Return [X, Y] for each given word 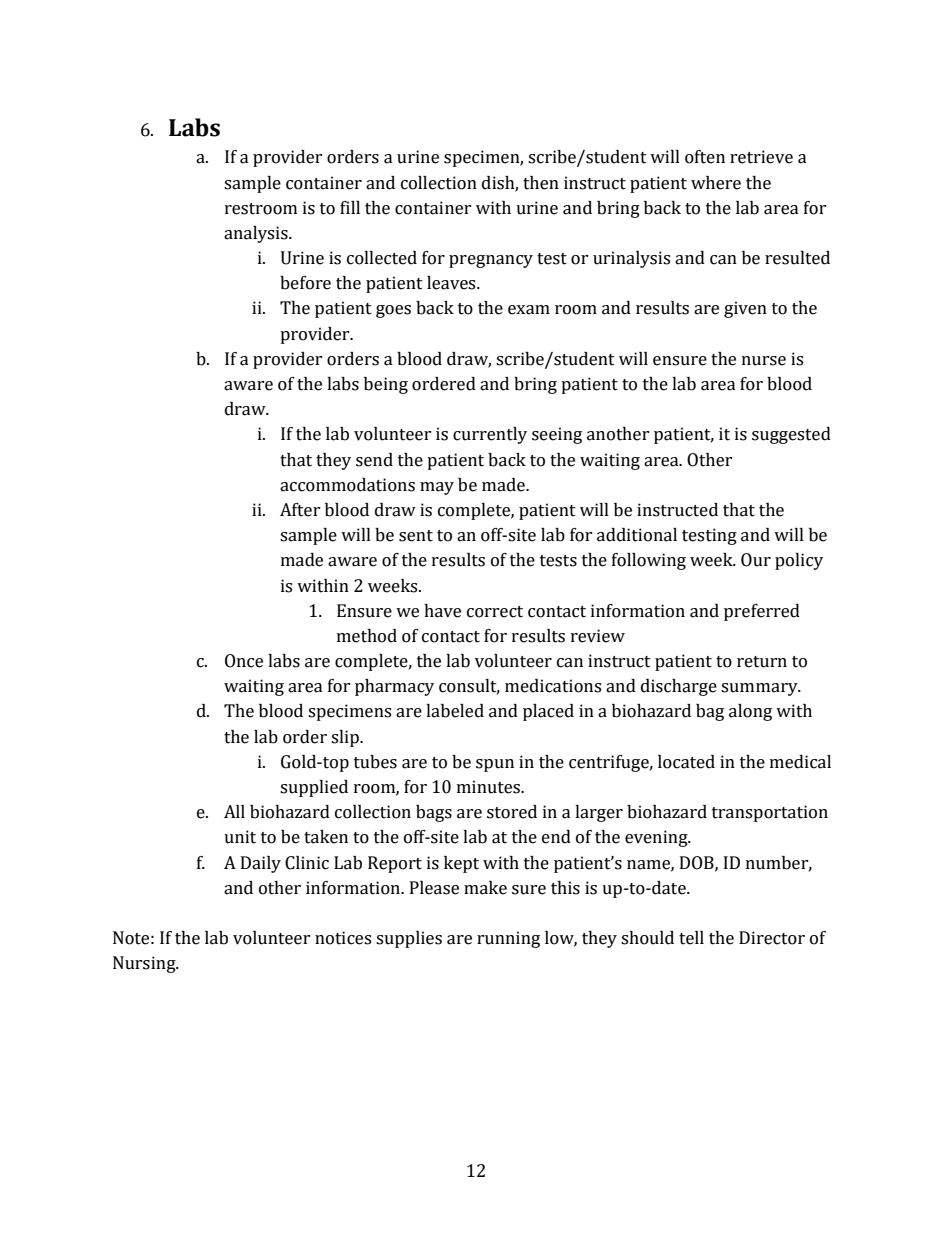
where [716, 183]
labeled [455, 711]
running [508, 939]
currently [490, 435]
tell [691, 938]
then [541, 183]
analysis [257, 234]
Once [244, 661]
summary [760, 689]
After [300, 510]
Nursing [145, 964]
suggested [791, 435]
